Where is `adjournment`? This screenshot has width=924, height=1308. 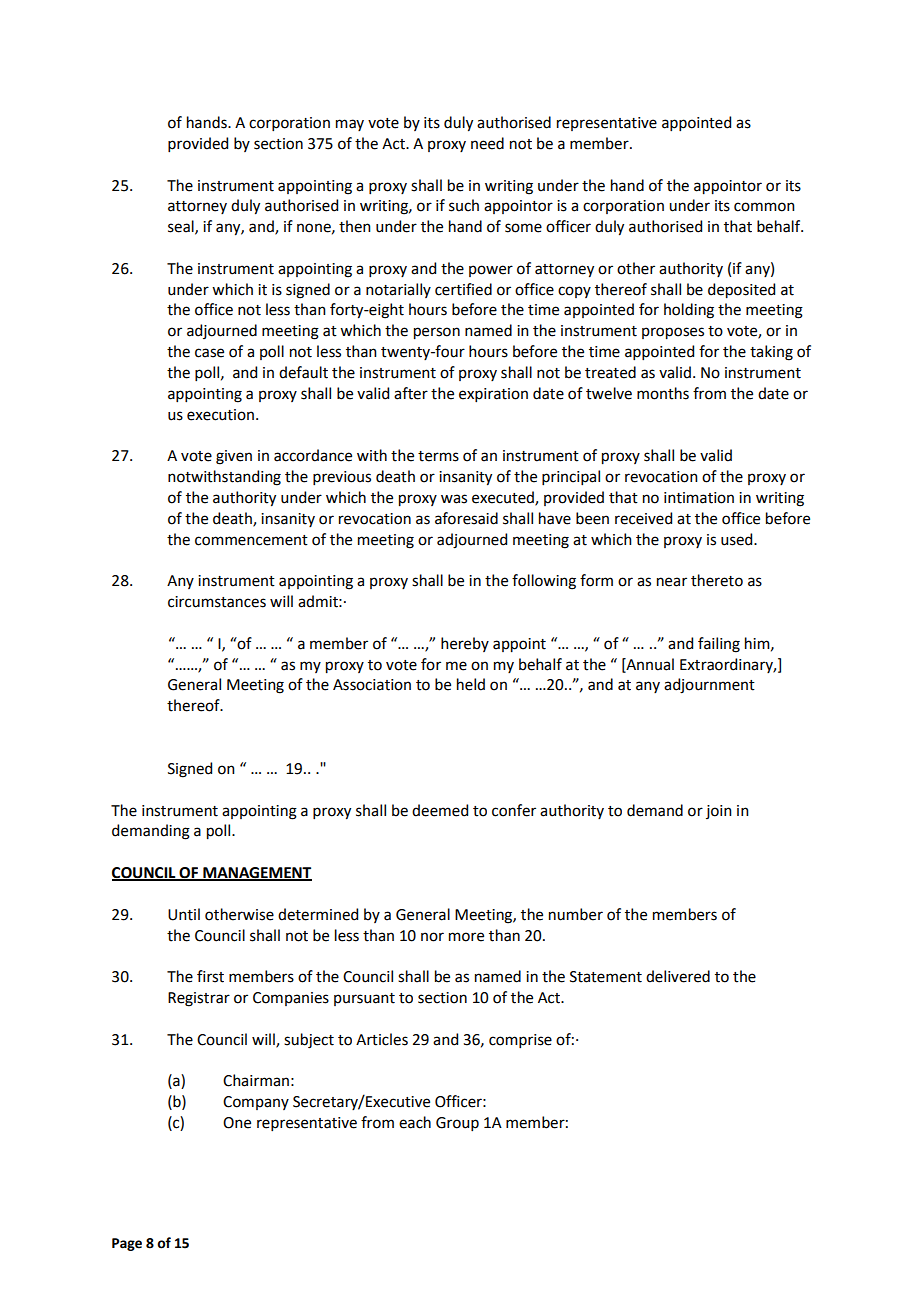 adjournment is located at coordinates (709, 686).
